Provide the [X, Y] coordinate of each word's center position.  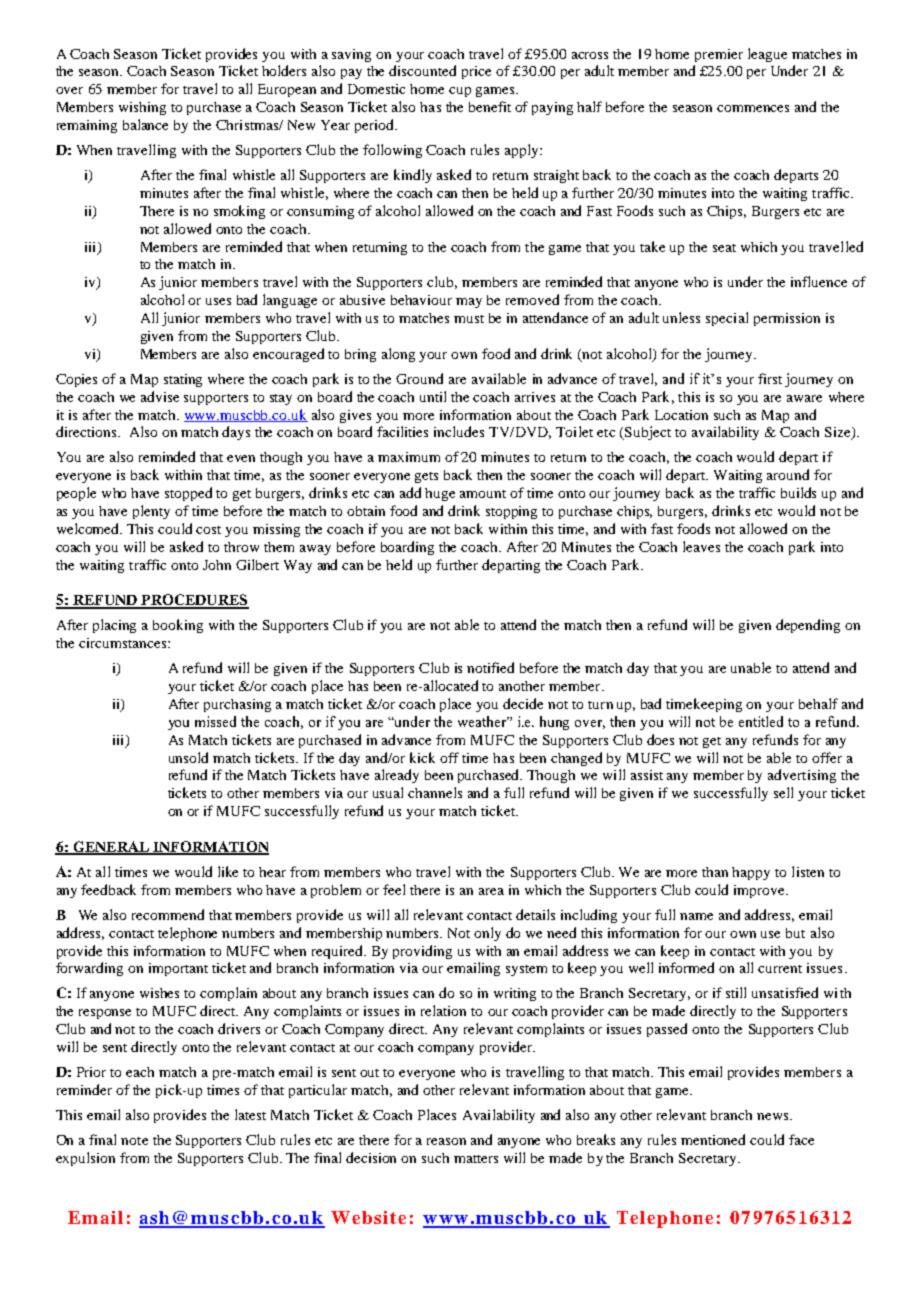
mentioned [713, 1139]
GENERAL [111, 848]
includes [459, 431]
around [788, 474]
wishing [142, 108]
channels [435, 792]
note [134, 1141]
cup [460, 92]
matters [476, 1159]
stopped [188, 494]
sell [783, 792]
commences [753, 108]
